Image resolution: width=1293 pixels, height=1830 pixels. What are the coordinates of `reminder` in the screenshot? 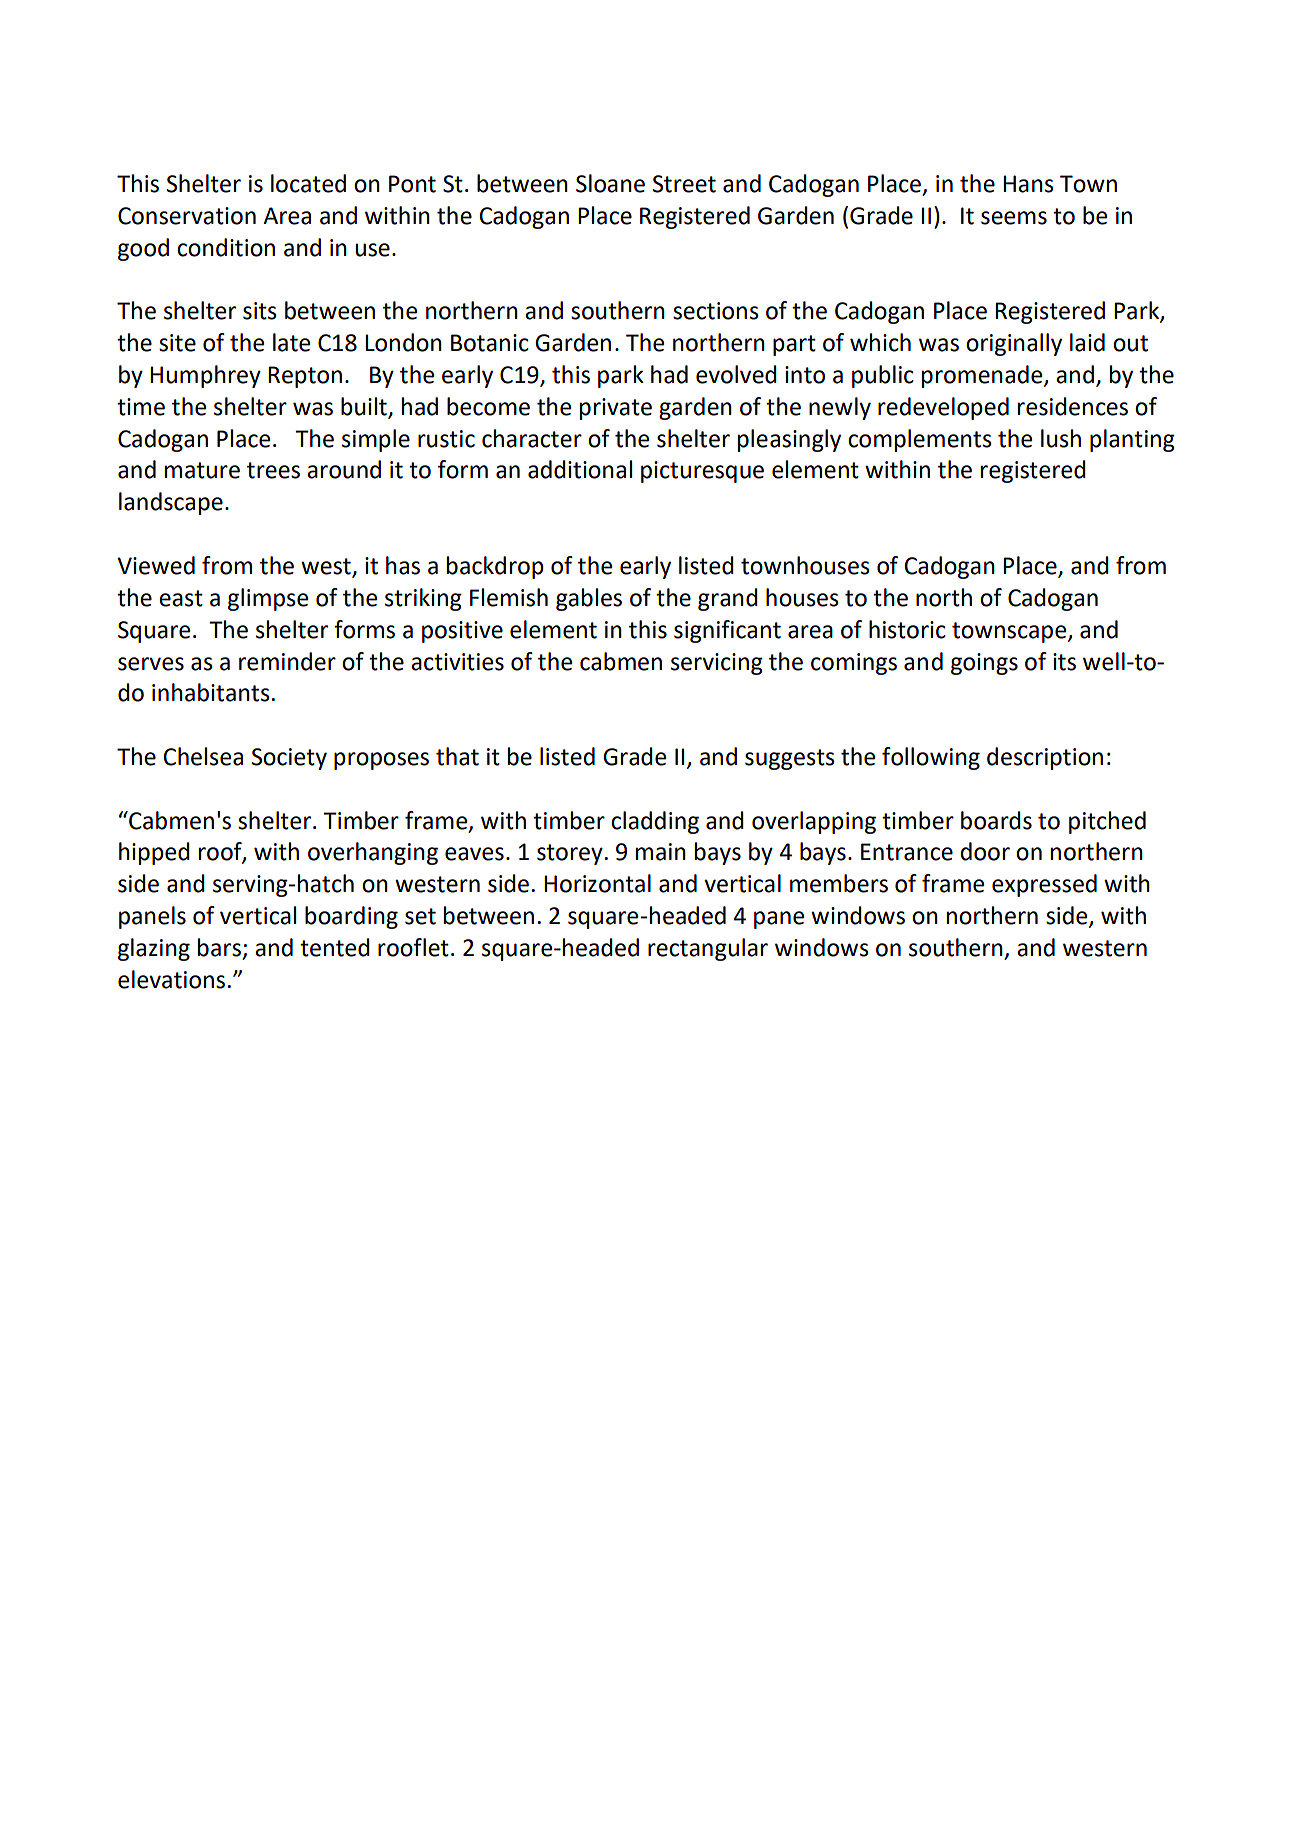 It's located at (287, 661).
